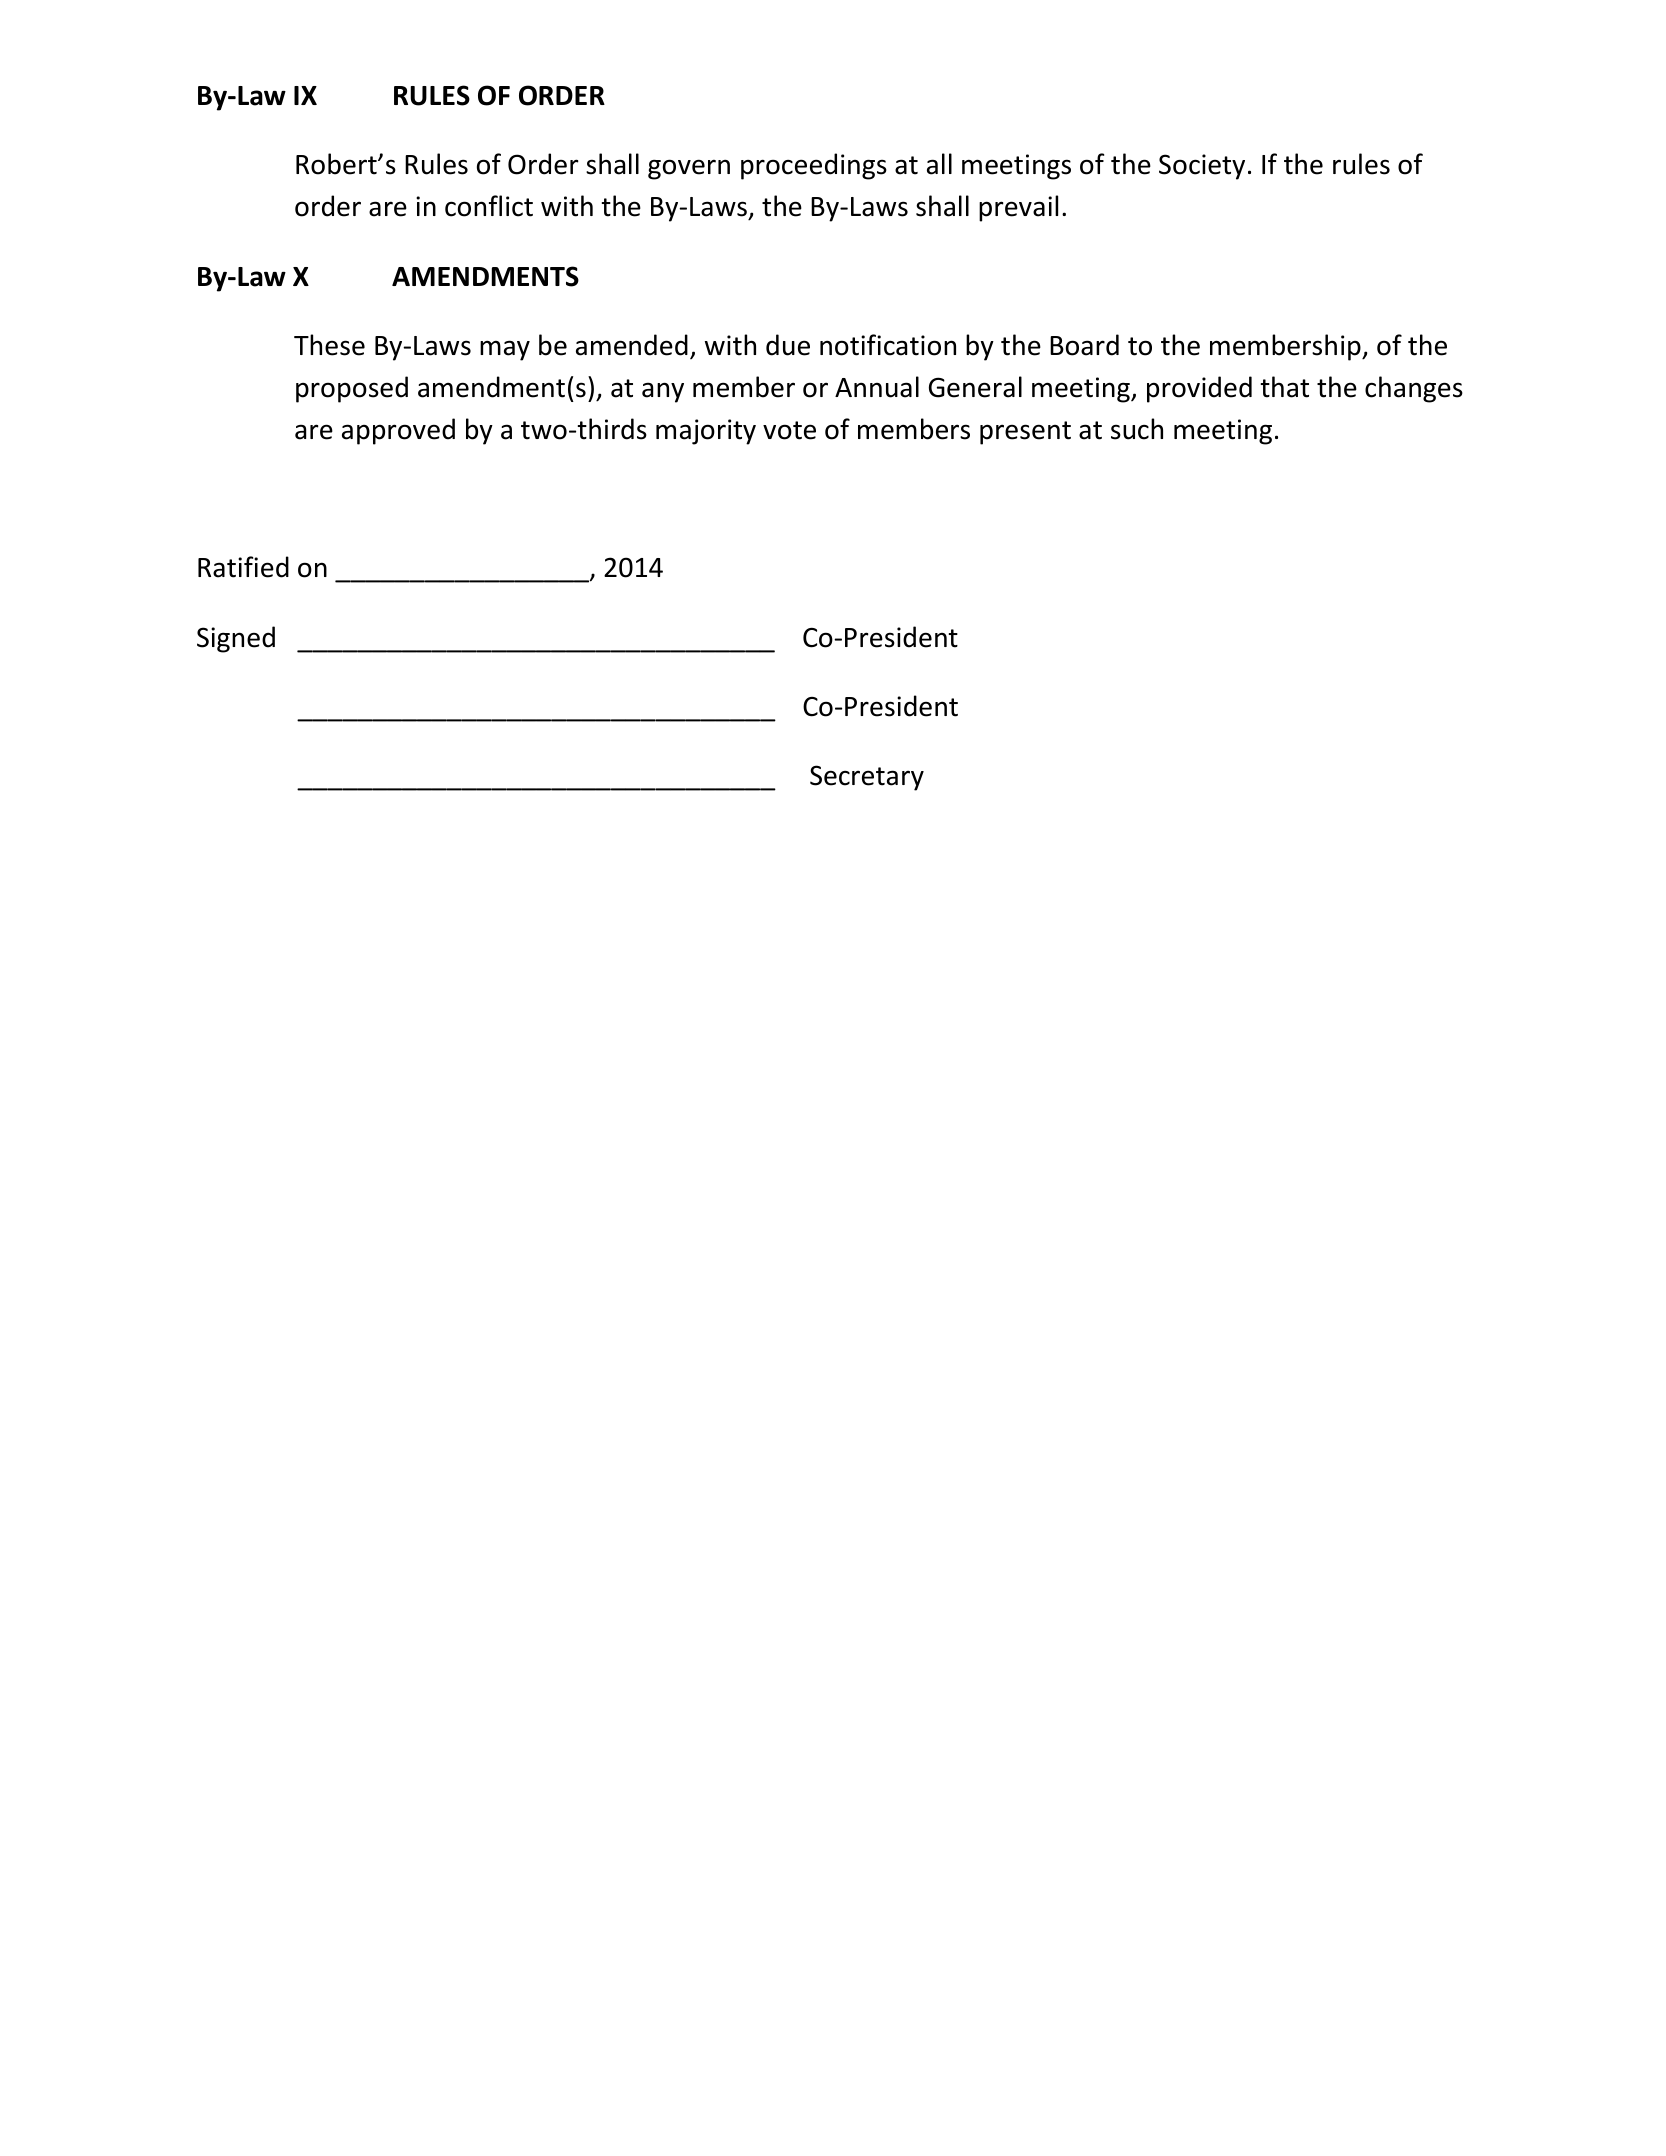 The image size is (1666, 2156). What do you see at coordinates (877, 387) in the page?
I see `Annual` at bounding box center [877, 387].
